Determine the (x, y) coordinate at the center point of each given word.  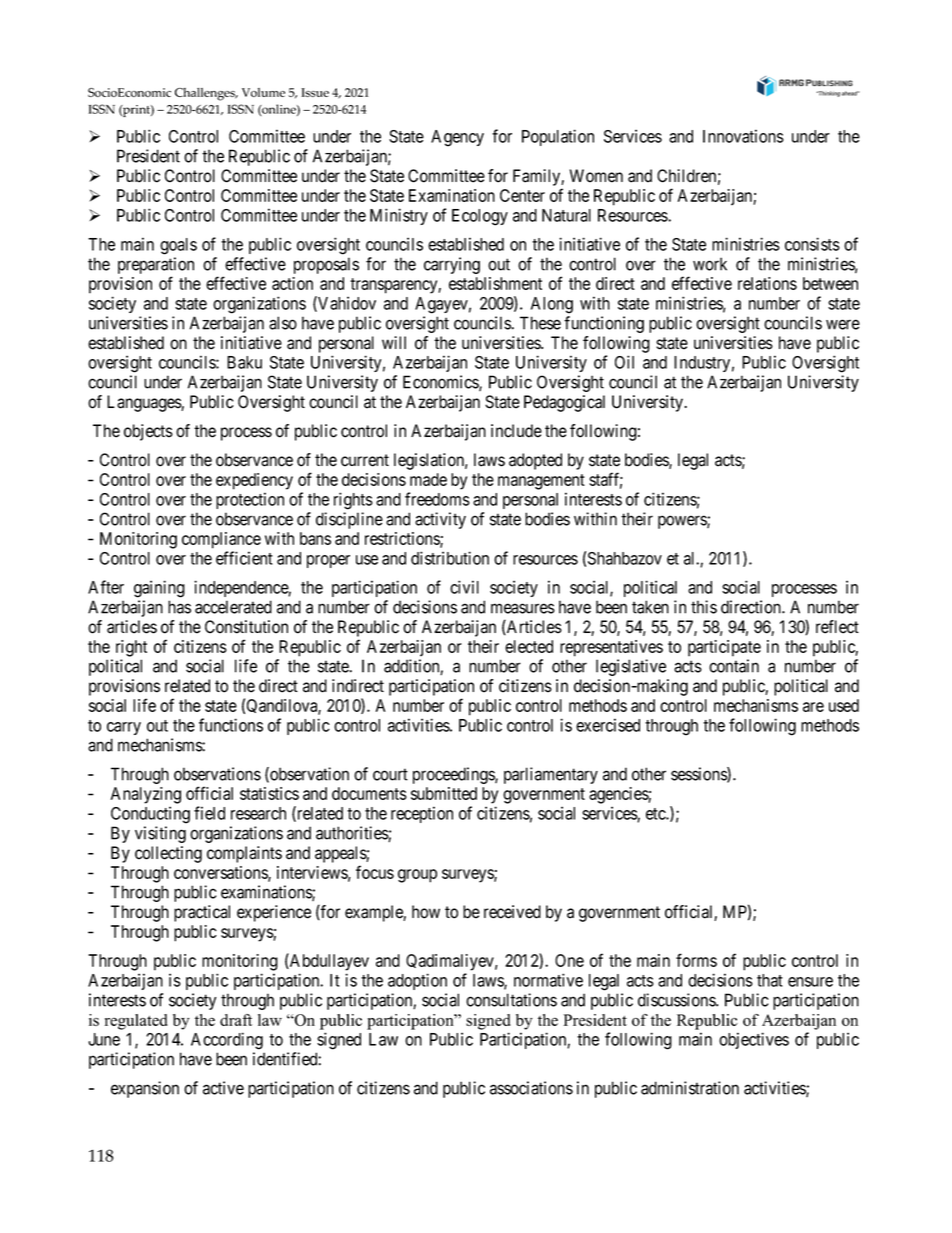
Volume (263, 92)
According (227, 1041)
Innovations (743, 136)
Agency (457, 138)
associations (531, 1088)
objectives (754, 1040)
